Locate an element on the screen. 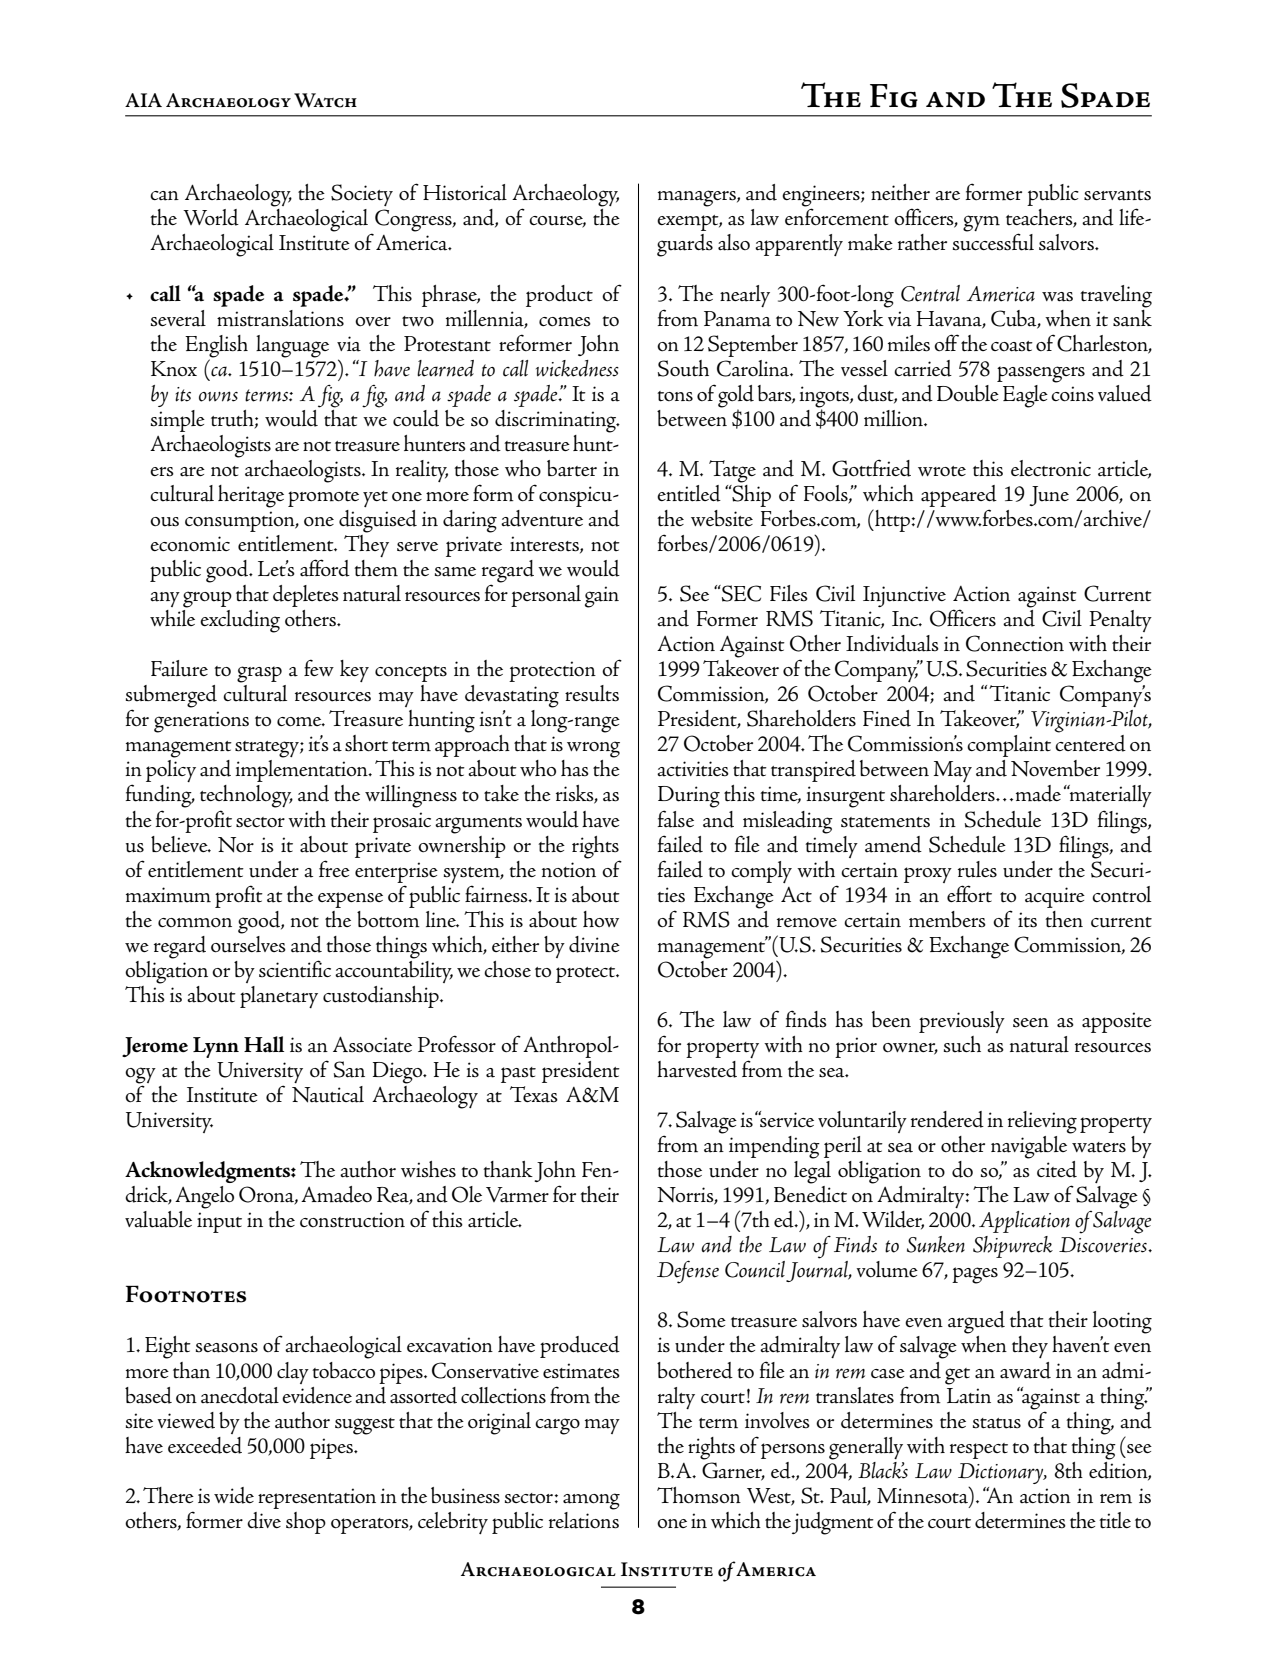  Hall is located at coordinates (264, 1044).
